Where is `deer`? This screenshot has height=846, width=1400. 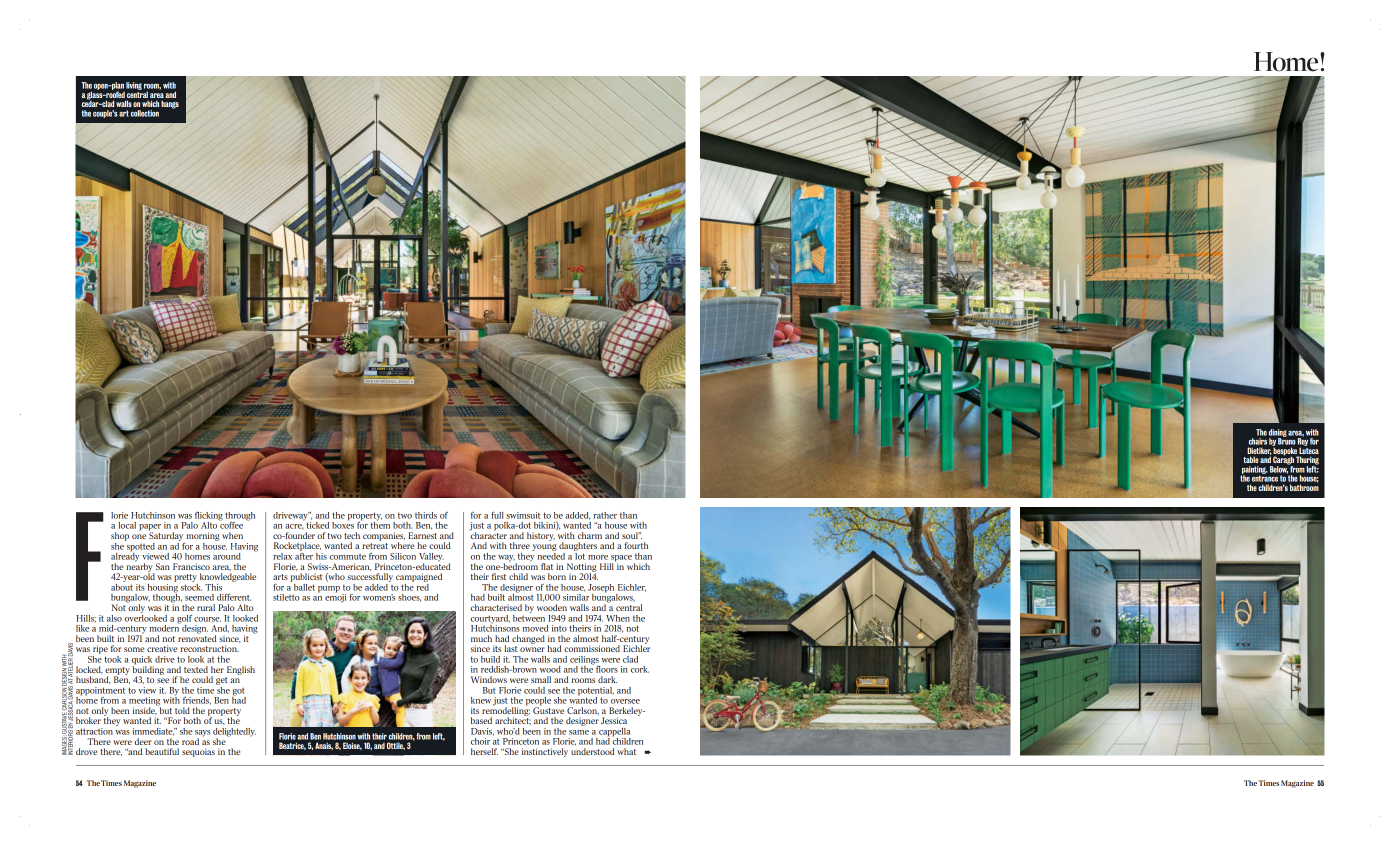 deer is located at coordinates (143, 741).
